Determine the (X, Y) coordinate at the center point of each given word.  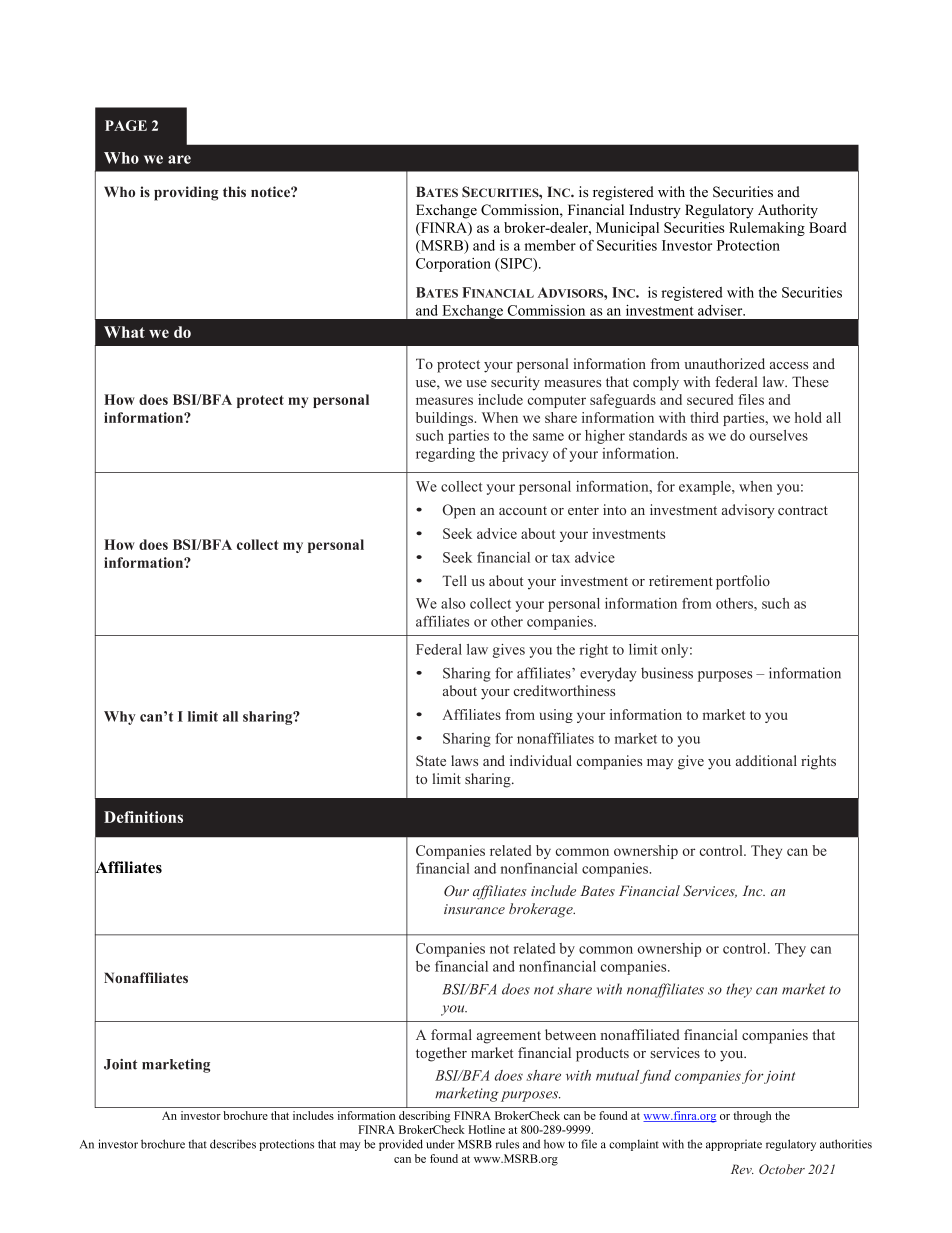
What (124, 332)
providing (186, 193)
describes (233, 1144)
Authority (788, 211)
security (515, 383)
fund (655, 1077)
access (789, 365)
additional (766, 760)
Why (120, 718)
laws (464, 760)
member (550, 245)
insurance (474, 909)
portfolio (743, 582)
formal (451, 1034)
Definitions (143, 817)
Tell (454, 580)
